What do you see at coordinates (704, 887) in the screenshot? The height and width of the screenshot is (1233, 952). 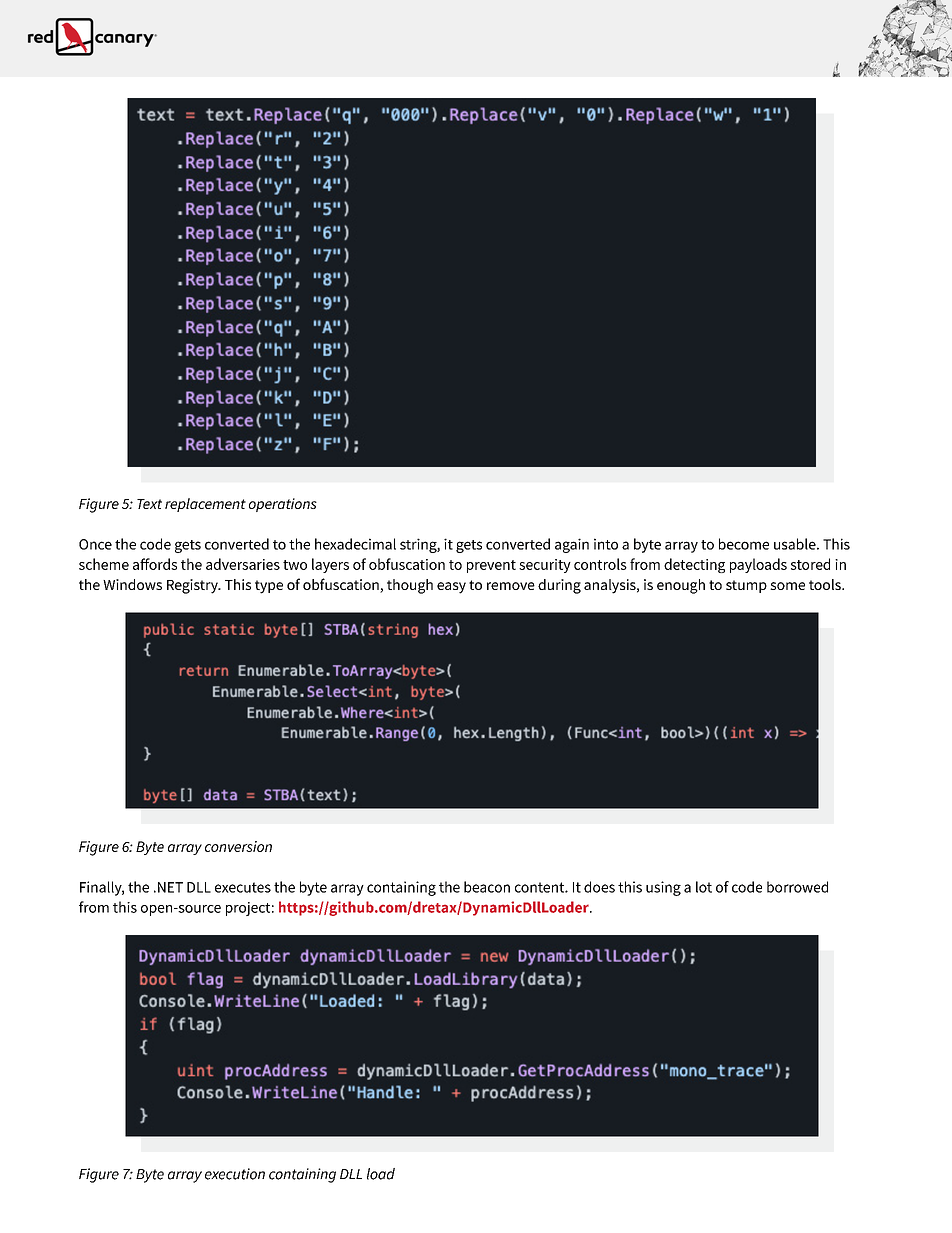 I see `lot` at bounding box center [704, 887].
